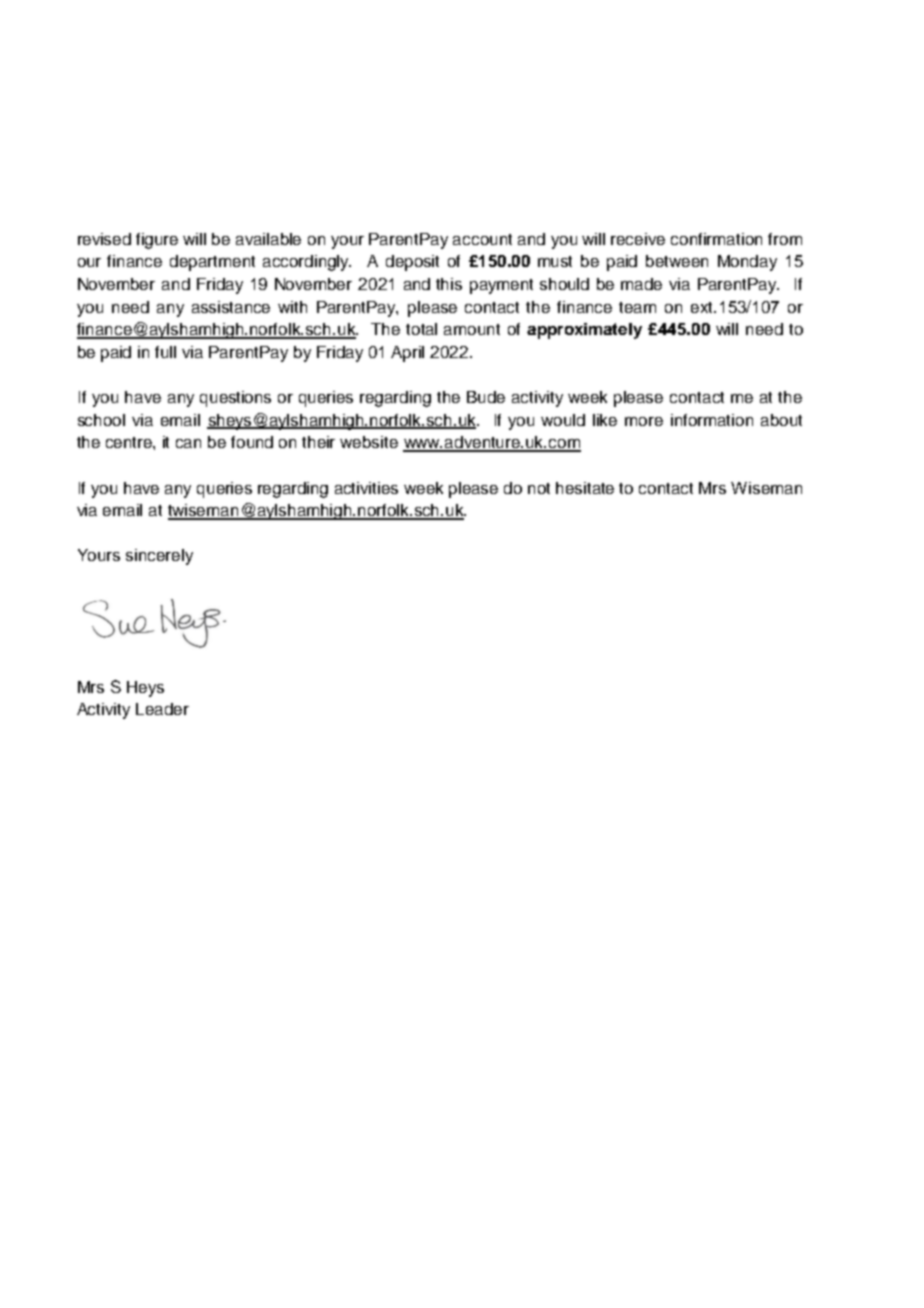 The image size is (924, 1308). What do you see at coordinates (162, 709) in the document?
I see `Leader` at bounding box center [162, 709].
